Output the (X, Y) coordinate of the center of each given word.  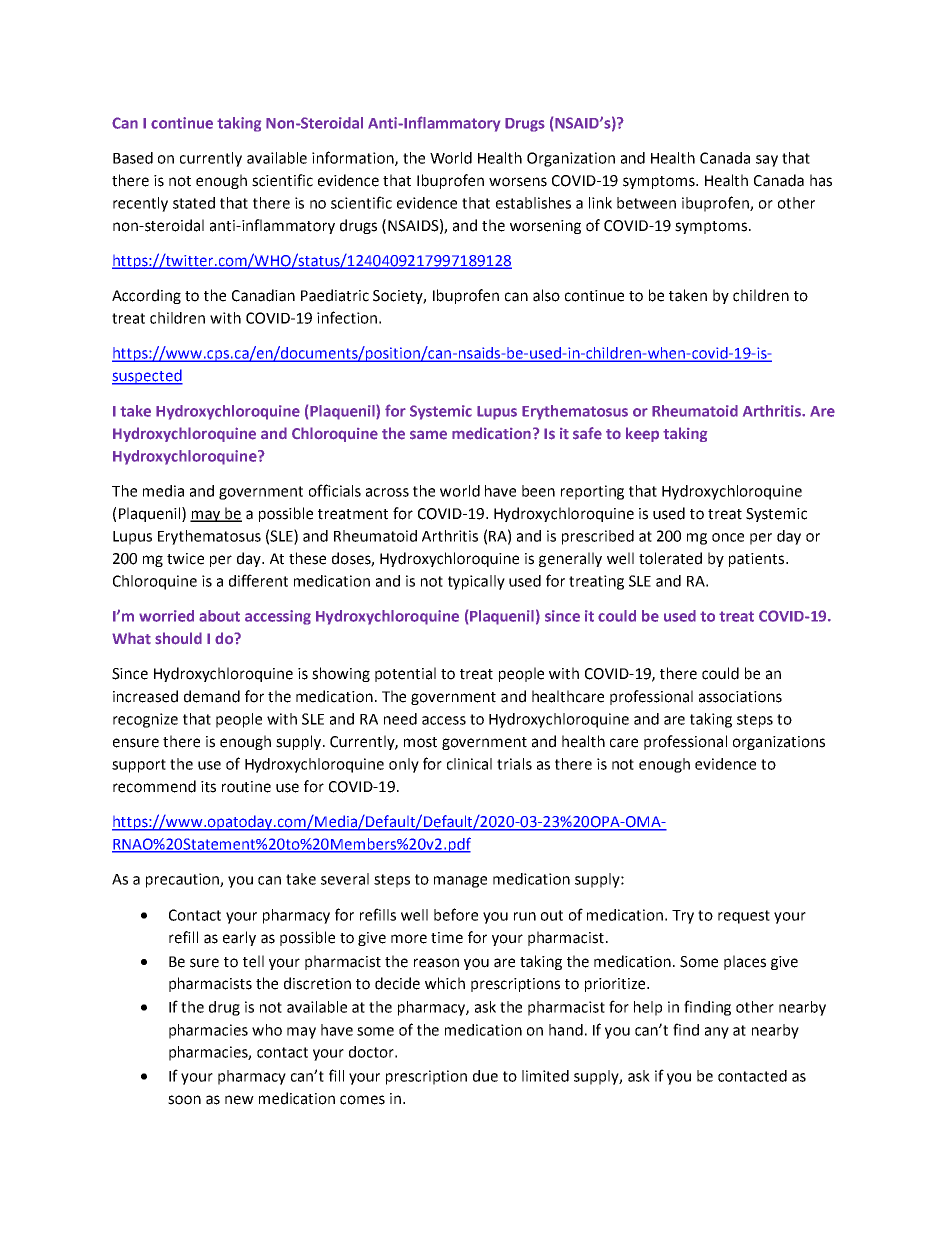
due (485, 1076)
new (239, 1100)
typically (476, 582)
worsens (518, 182)
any (717, 1033)
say (767, 161)
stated (194, 203)
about (219, 616)
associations (740, 697)
